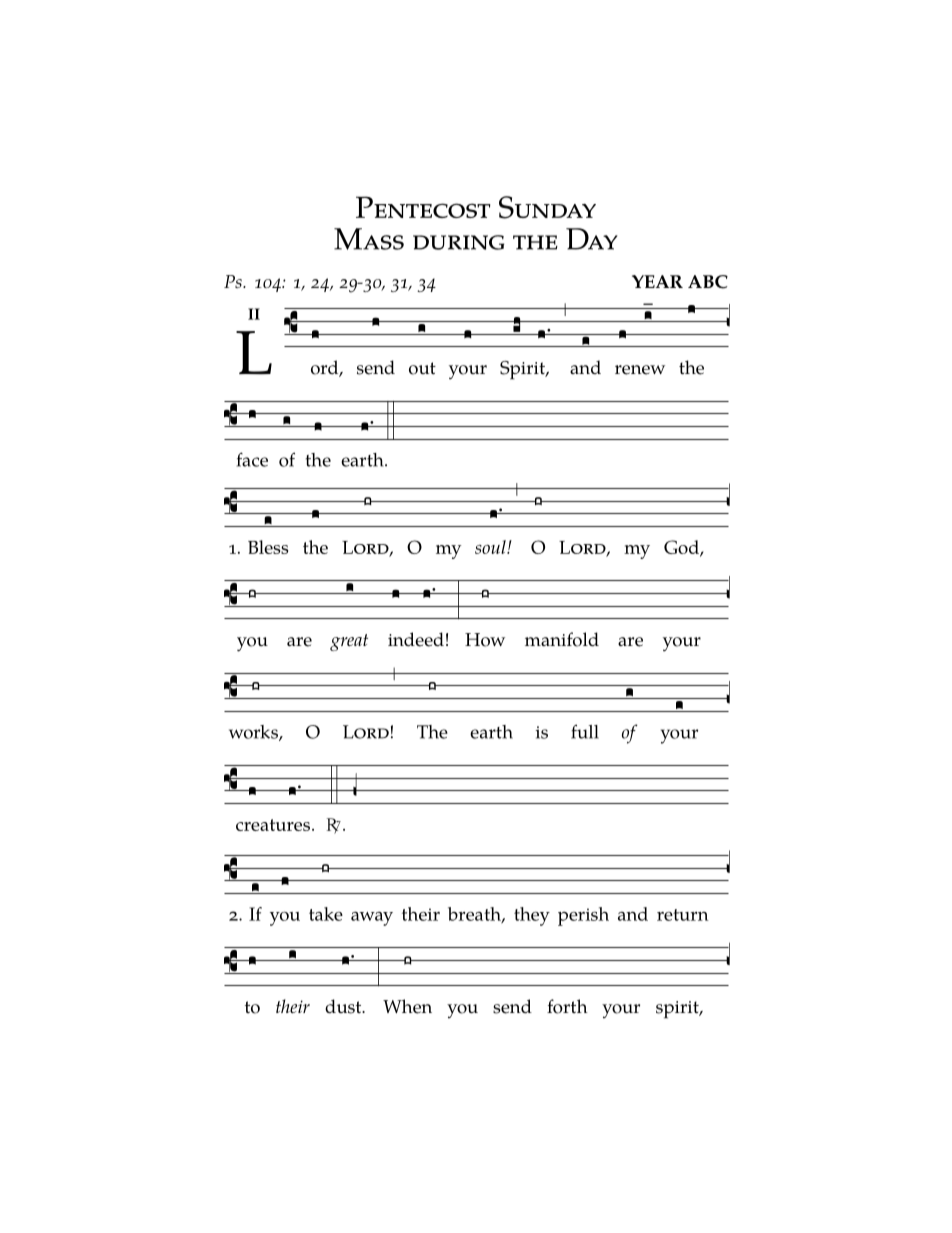  Describe the element at coordinates (491, 547) in the screenshot. I see `soul` at that location.
